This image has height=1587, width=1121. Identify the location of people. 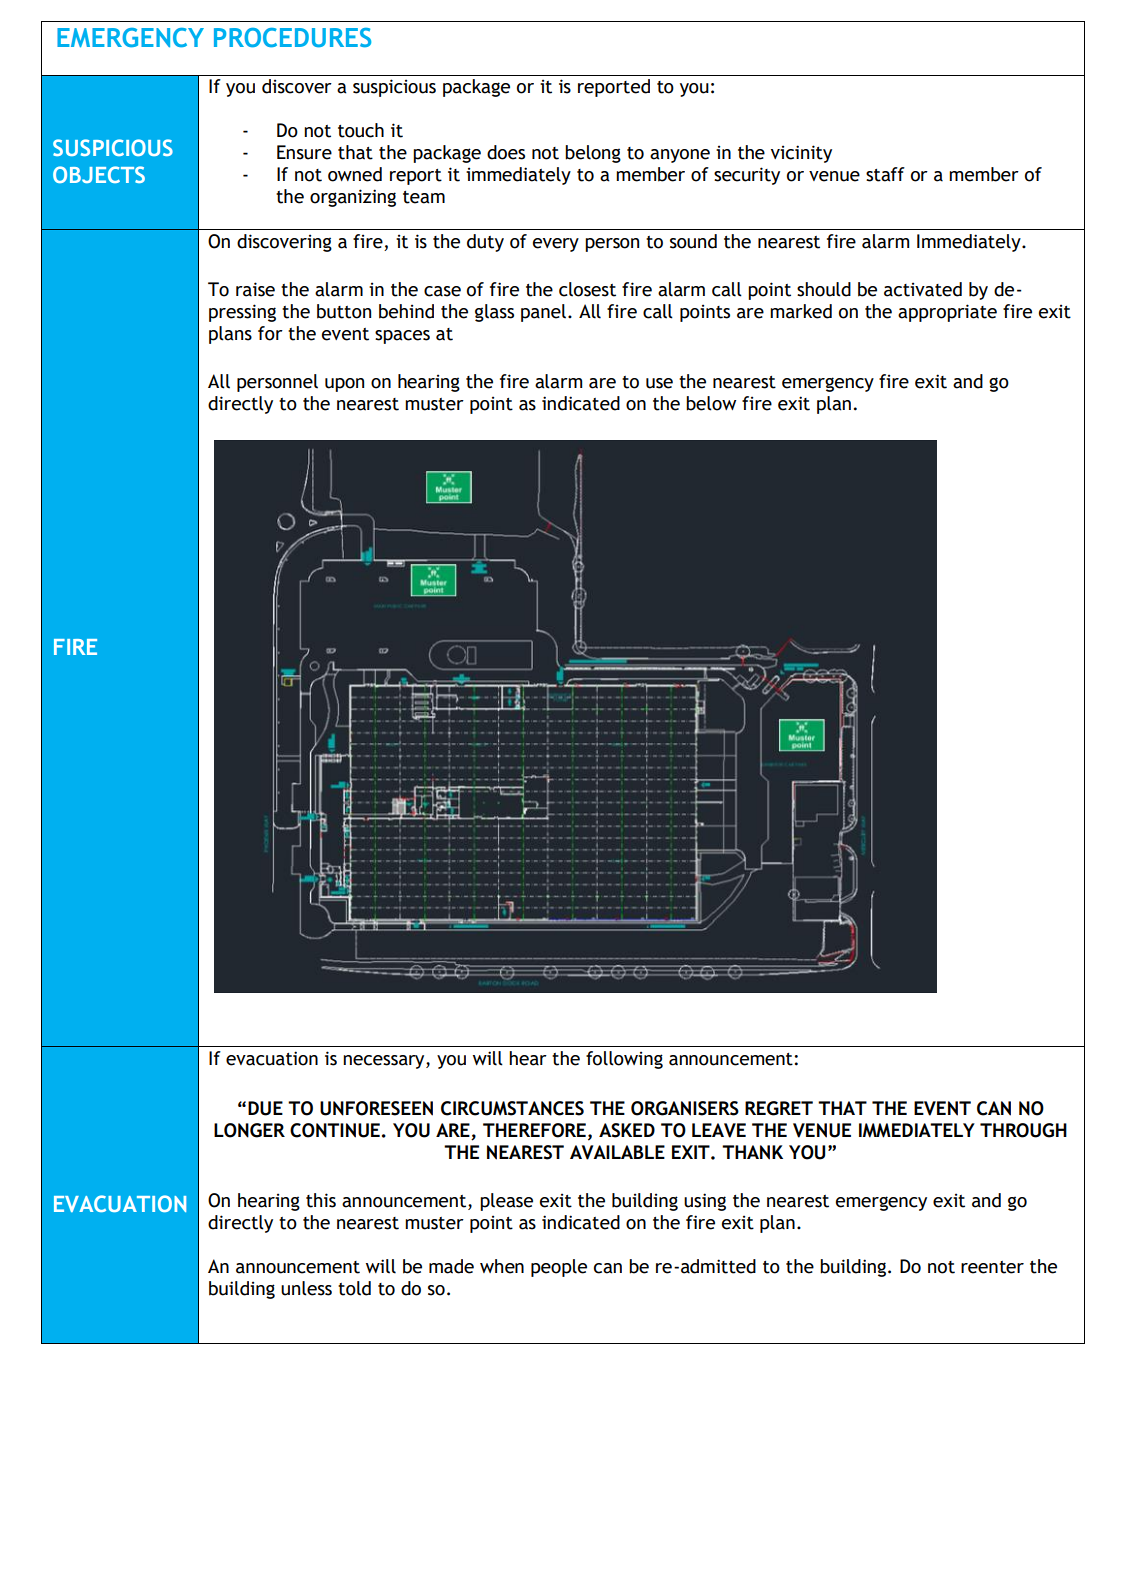
(559, 1268).
